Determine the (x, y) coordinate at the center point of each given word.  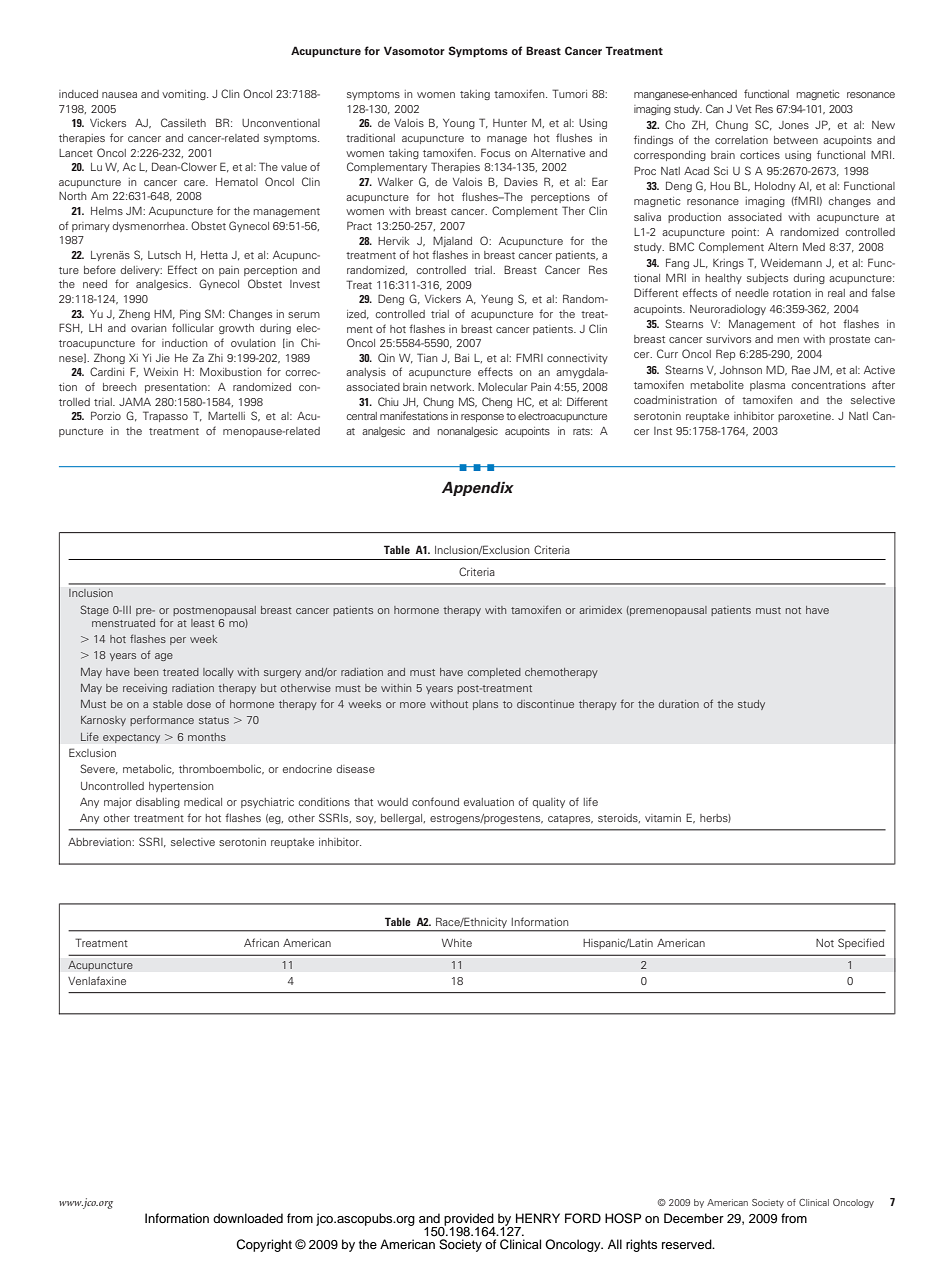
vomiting (185, 95)
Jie (163, 358)
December (694, 1218)
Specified (861, 943)
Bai (462, 357)
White (457, 943)
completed (494, 673)
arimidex (600, 610)
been (146, 672)
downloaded (248, 1218)
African (261, 942)
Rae (801, 369)
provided (468, 1220)
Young (459, 124)
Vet (744, 109)
